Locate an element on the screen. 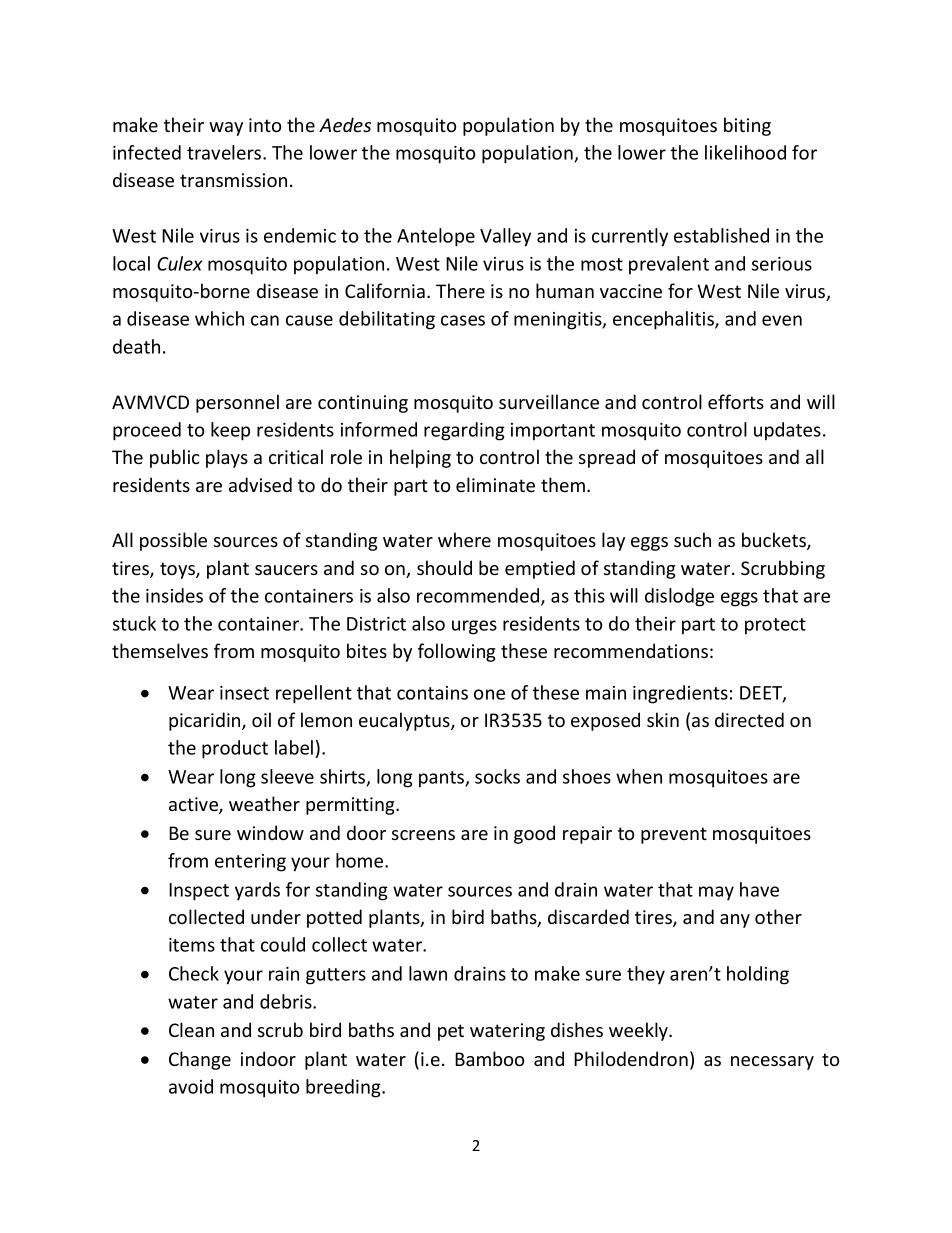 The image size is (952, 1233). socks is located at coordinates (497, 776).
